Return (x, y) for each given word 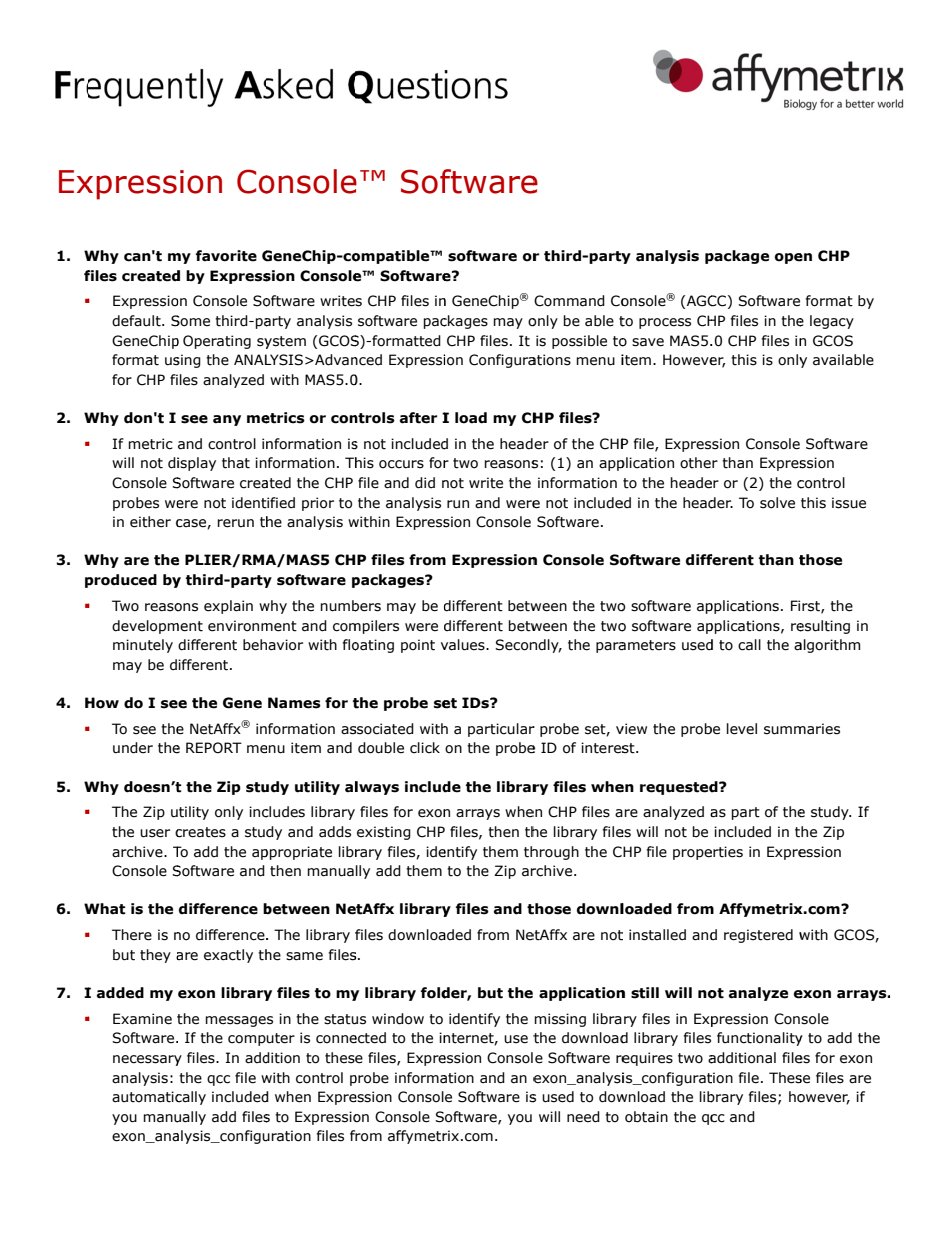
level (742, 729)
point (418, 646)
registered (758, 936)
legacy (832, 322)
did (425, 483)
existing (384, 833)
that (236, 463)
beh (255, 645)
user (155, 833)
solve (777, 503)
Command (569, 301)
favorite (226, 256)
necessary (147, 1060)
